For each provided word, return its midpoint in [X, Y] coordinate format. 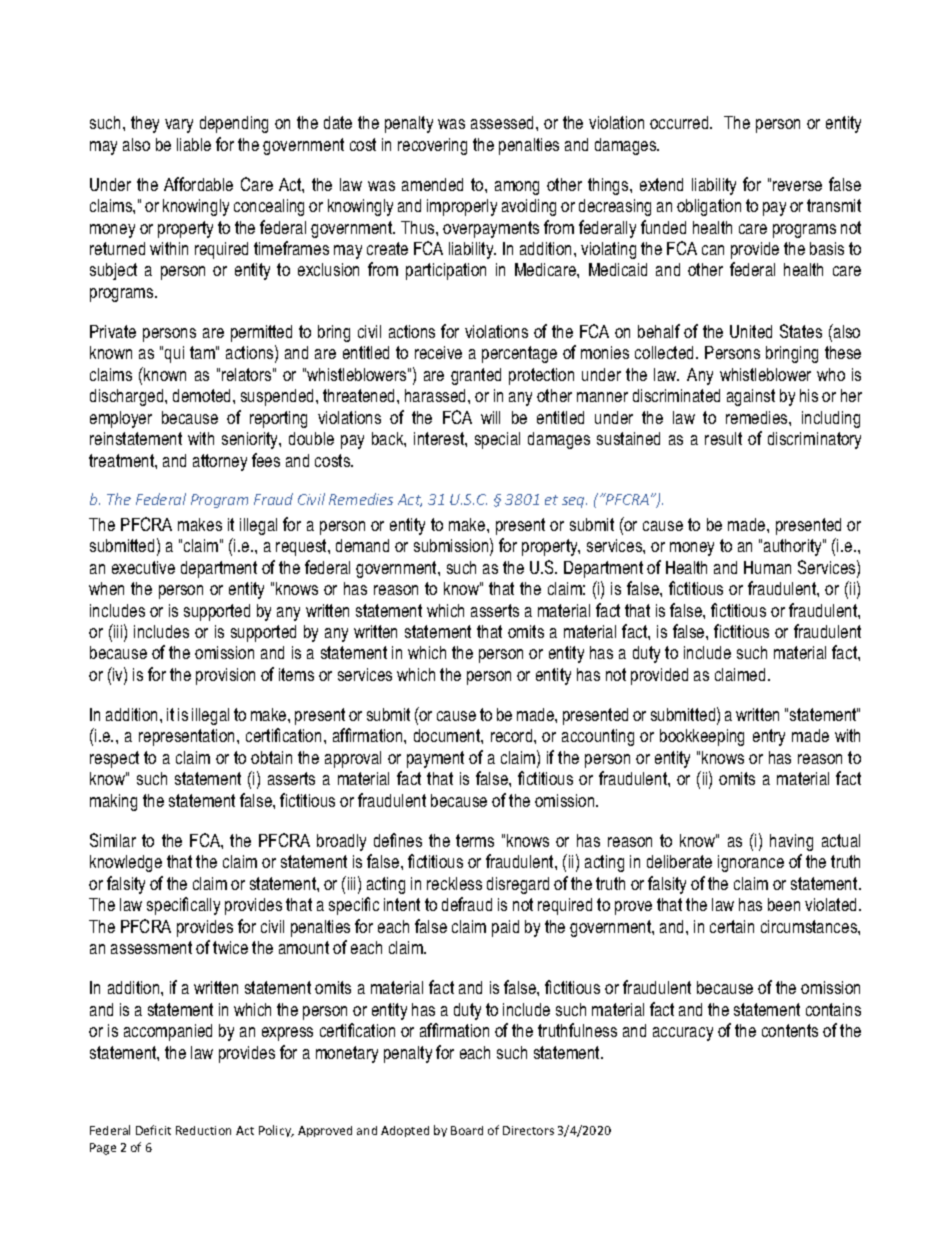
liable [194, 144]
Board [467, 1130]
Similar [113, 840]
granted [476, 376]
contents [790, 1030]
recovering [432, 146]
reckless [454, 883]
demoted [203, 395]
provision [225, 676]
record [513, 735]
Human [767, 567]
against [751, 397]
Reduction [203, 1130]
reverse [797, 186]
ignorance [751, 863]
